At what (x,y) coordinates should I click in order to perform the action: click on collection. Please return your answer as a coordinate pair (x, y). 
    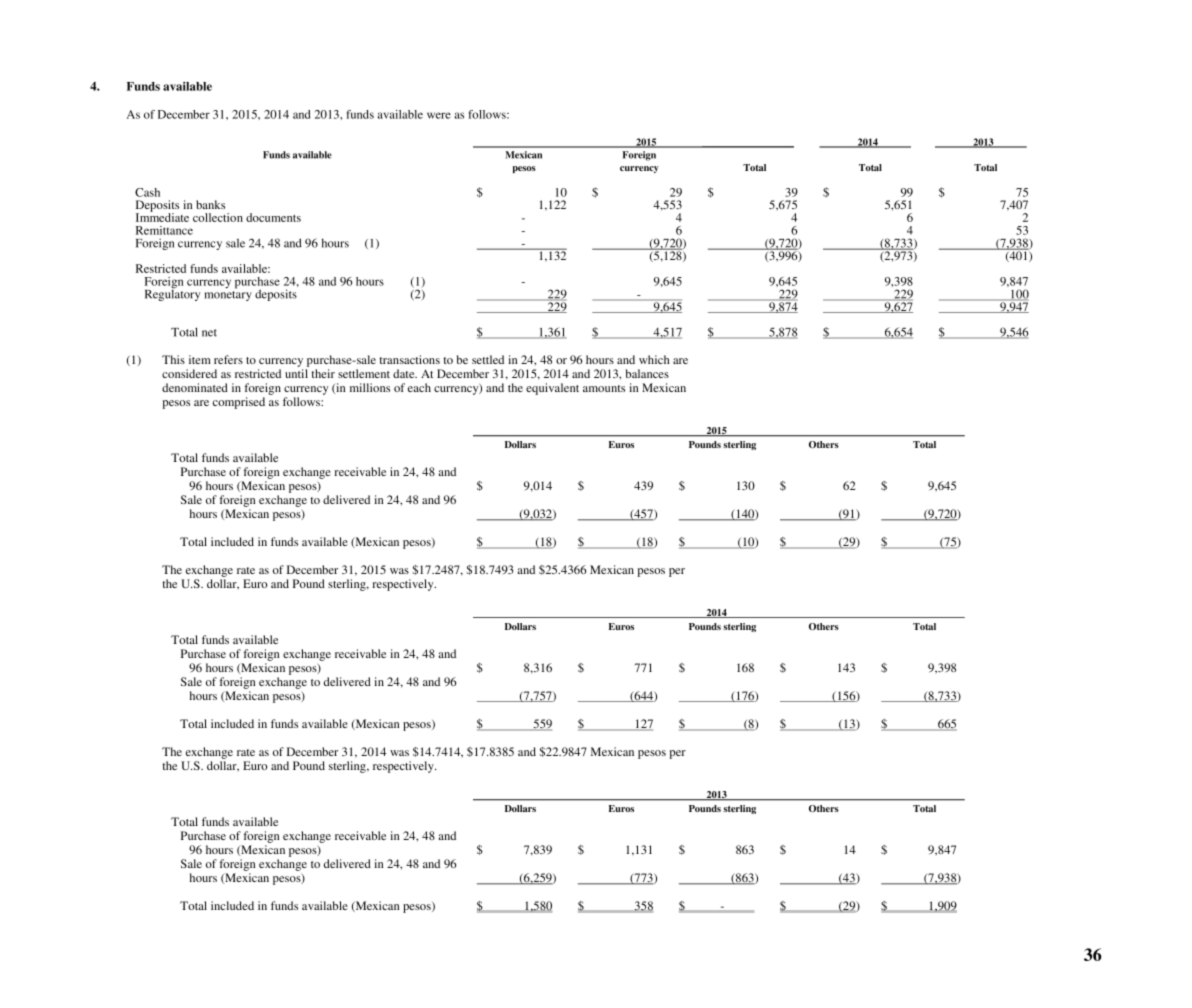
    Looking at the image, I should click on (218, 217).
